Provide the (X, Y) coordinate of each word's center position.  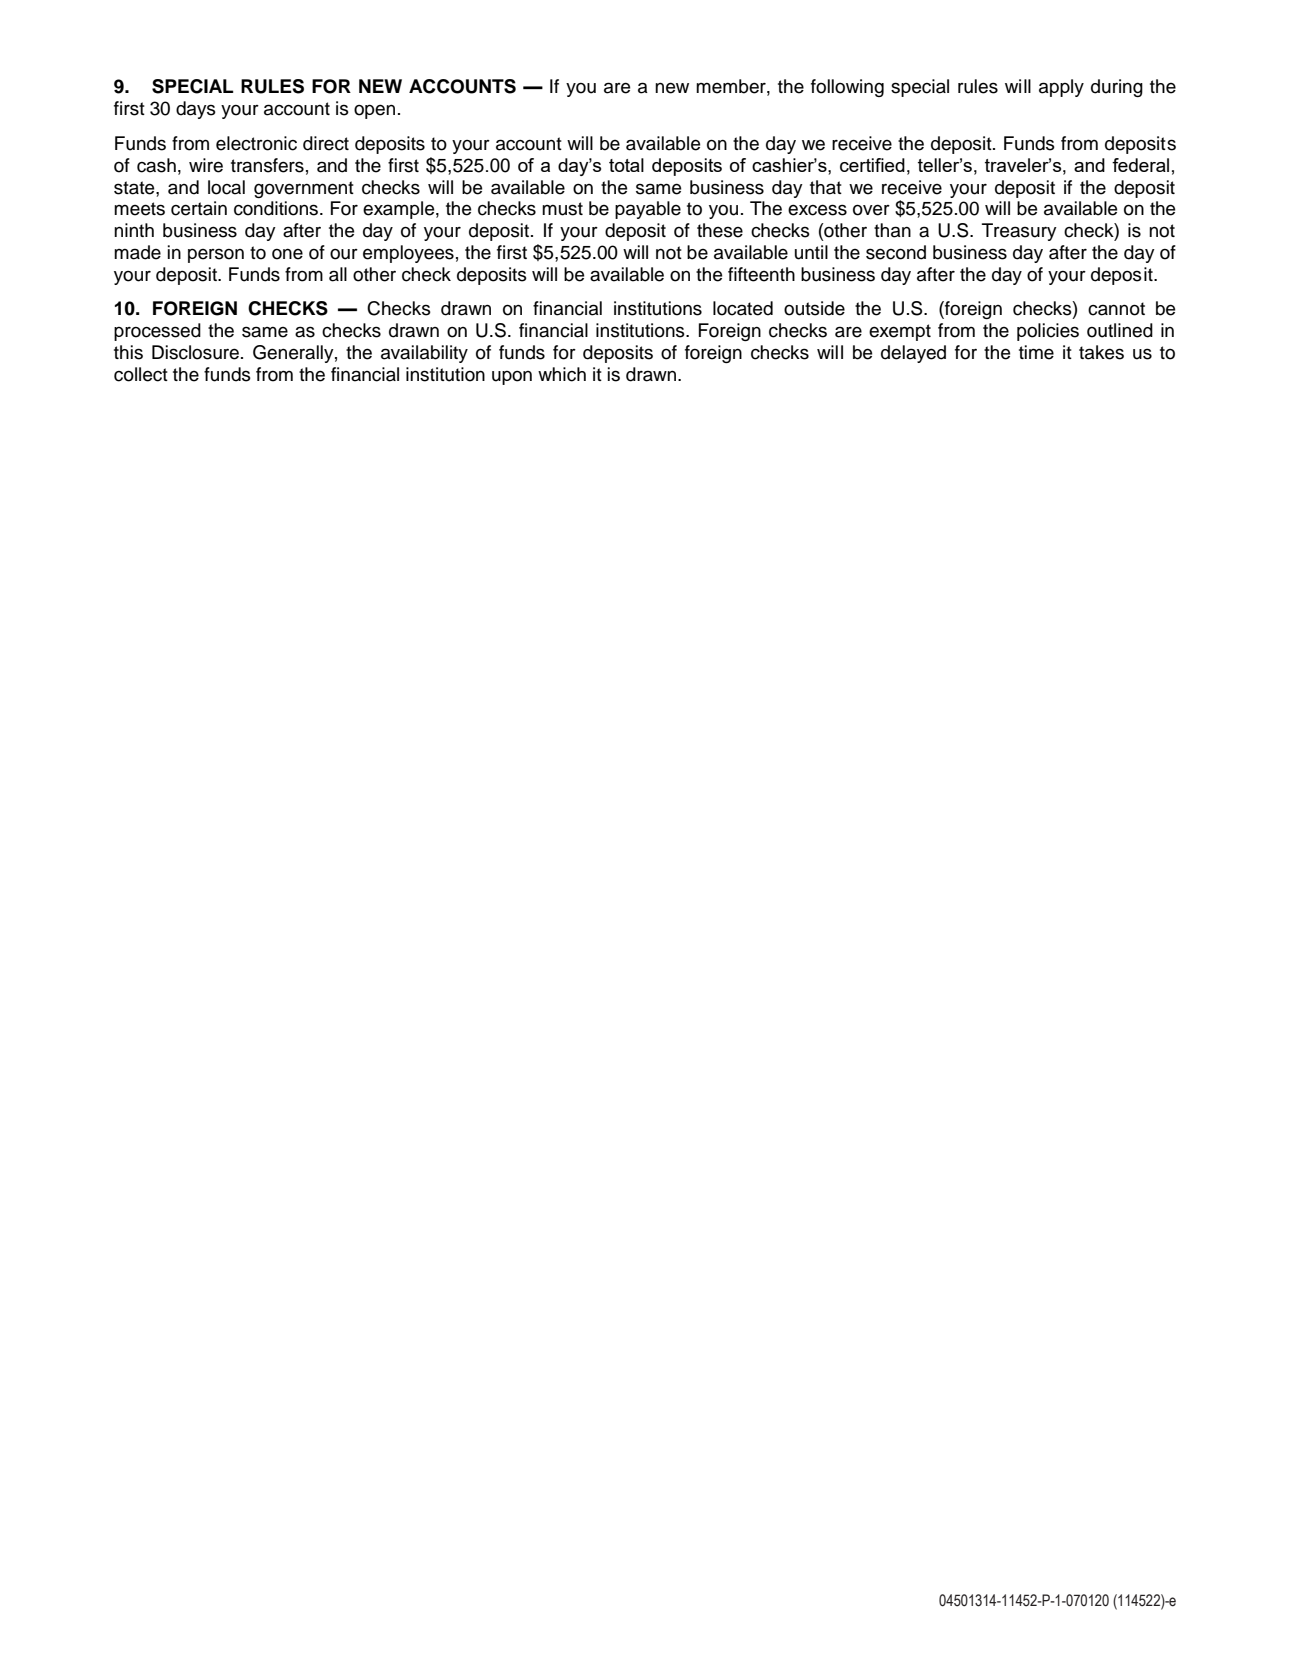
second (896, 252)
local (226, 187)
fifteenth (761, 274)
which (562, 374)
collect (141, 374)
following (847, 88)
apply (1061, 88)
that (826, 187)
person (216, 255)
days (196, 110)
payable (648, 210)
